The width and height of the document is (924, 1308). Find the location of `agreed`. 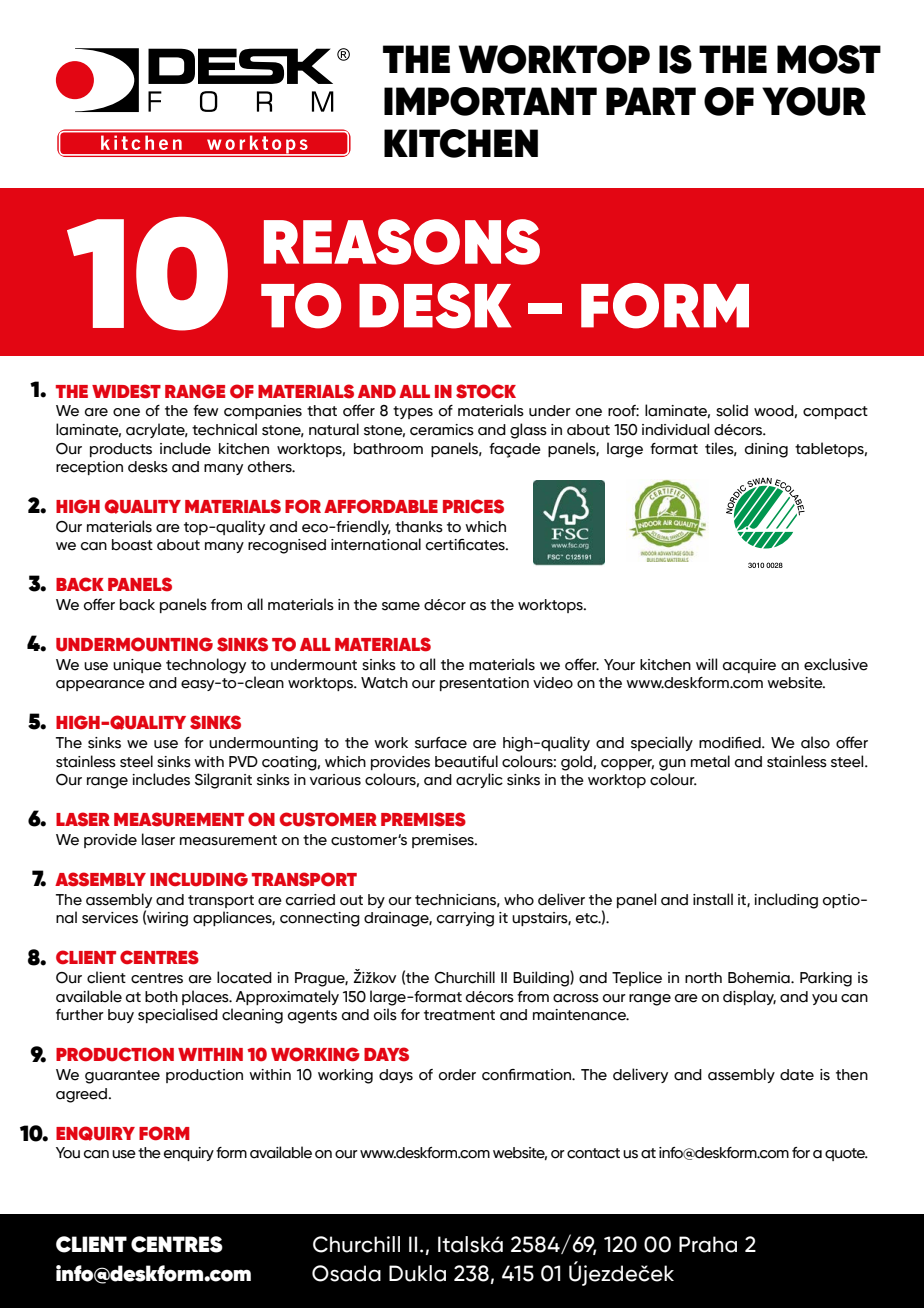

agreed is located at coordinates (83, 1095).
